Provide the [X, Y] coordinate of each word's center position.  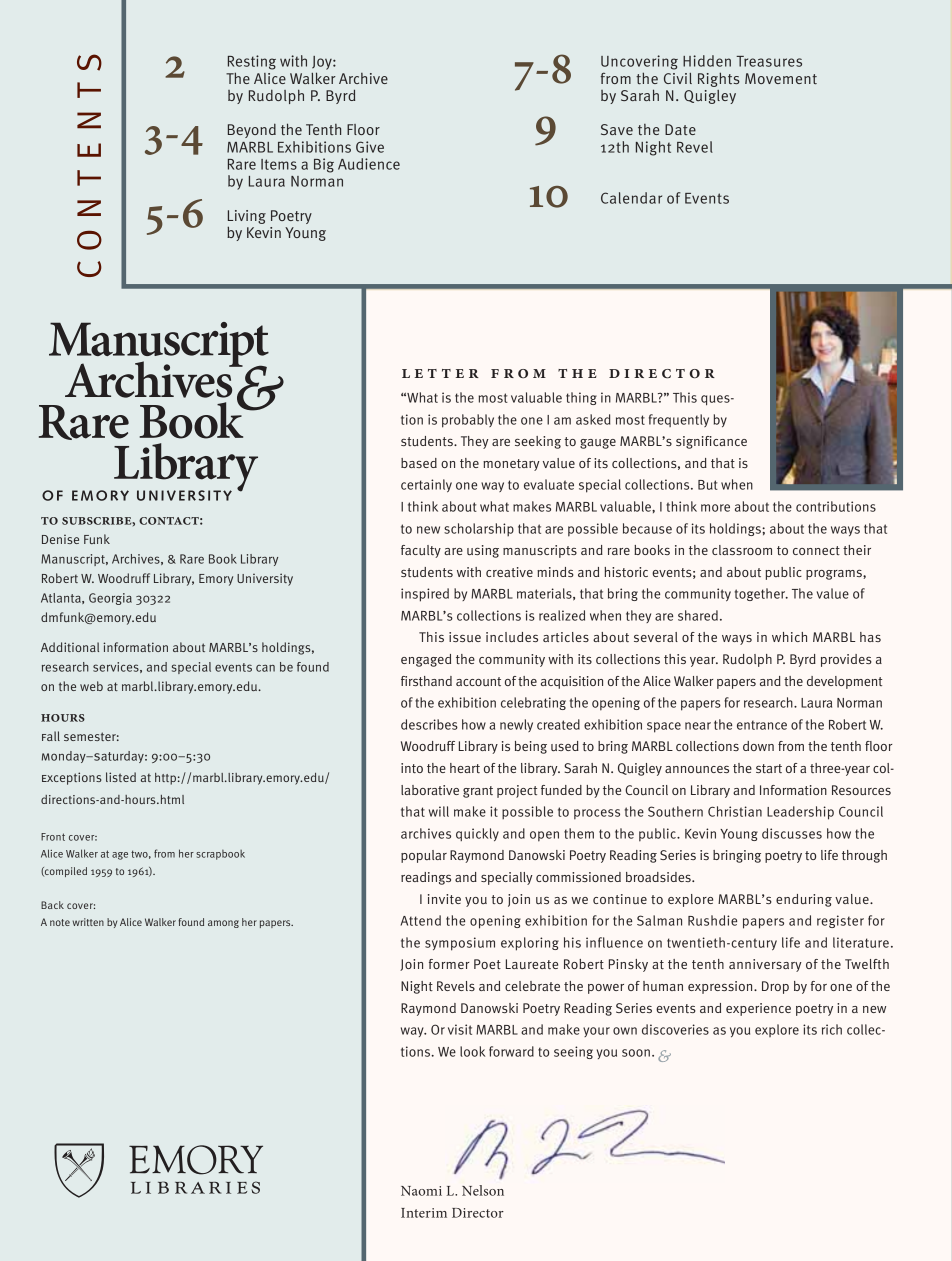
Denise [60, 539]
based [419, 463]
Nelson [483, 1190]
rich [832, 1029]
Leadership [800, 813]
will [439, 811]
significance [711, 442]
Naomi [421, 1191]
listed [121, 777]
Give [370, 147]
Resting [252, 62]
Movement [781, 78]
